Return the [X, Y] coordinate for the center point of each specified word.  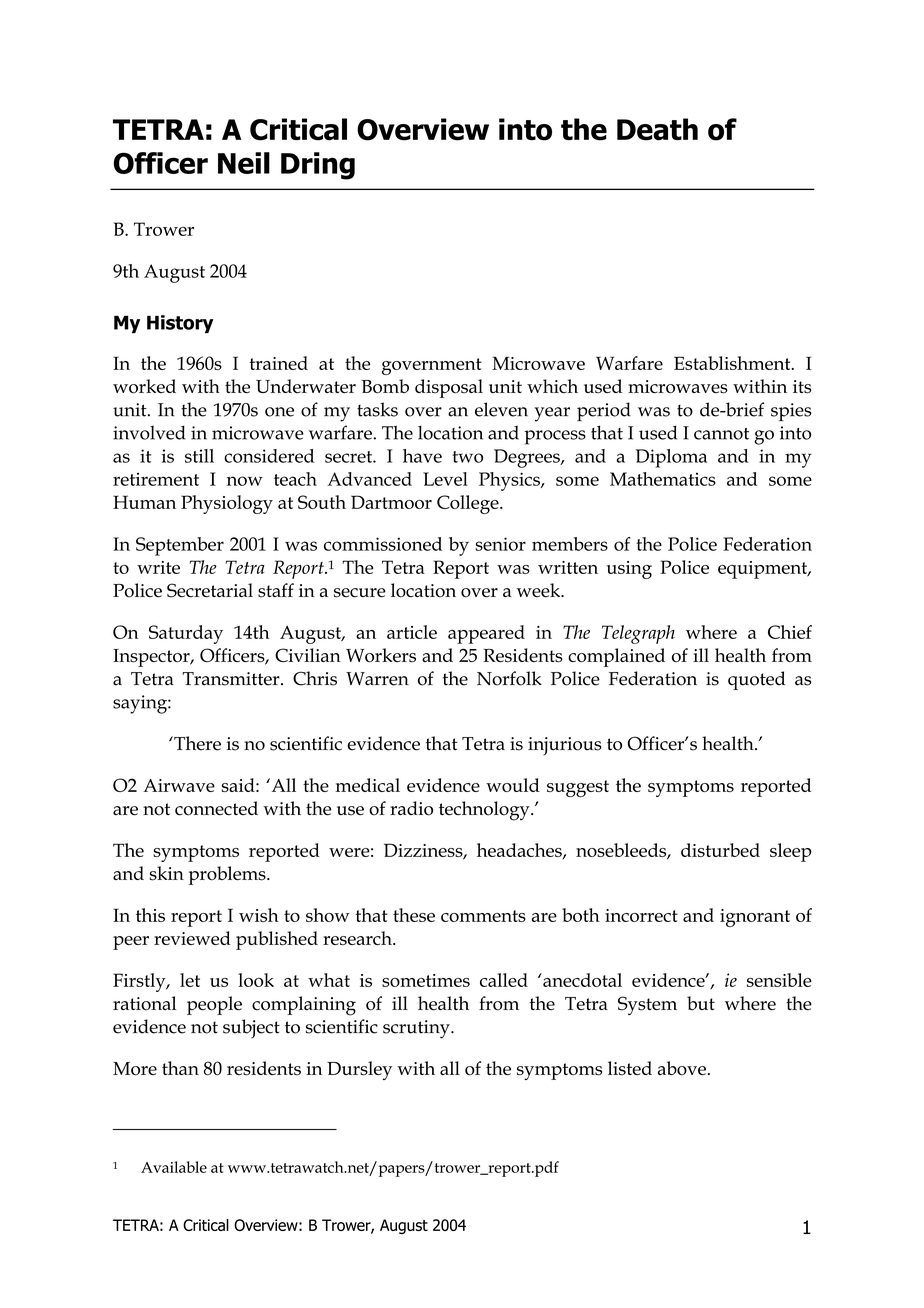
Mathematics [663, 479]
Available [174, 1167]
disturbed [720, 850]
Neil [244, 163]
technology [485, 811]
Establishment [733, 363]
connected [216, 808]
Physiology [227, 504]
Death [657, 129]
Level [445, 479]
